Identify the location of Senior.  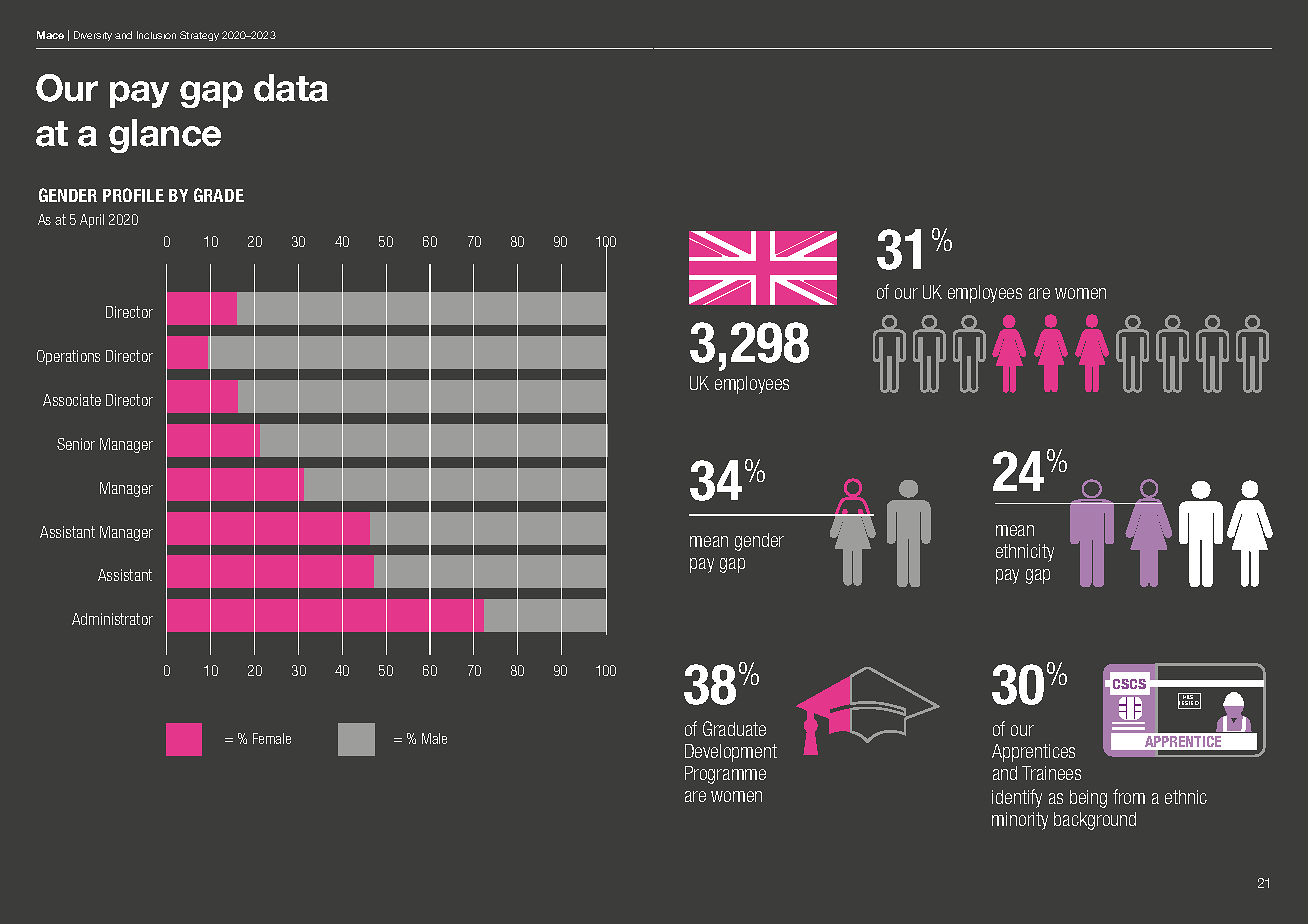
(76, 444).
